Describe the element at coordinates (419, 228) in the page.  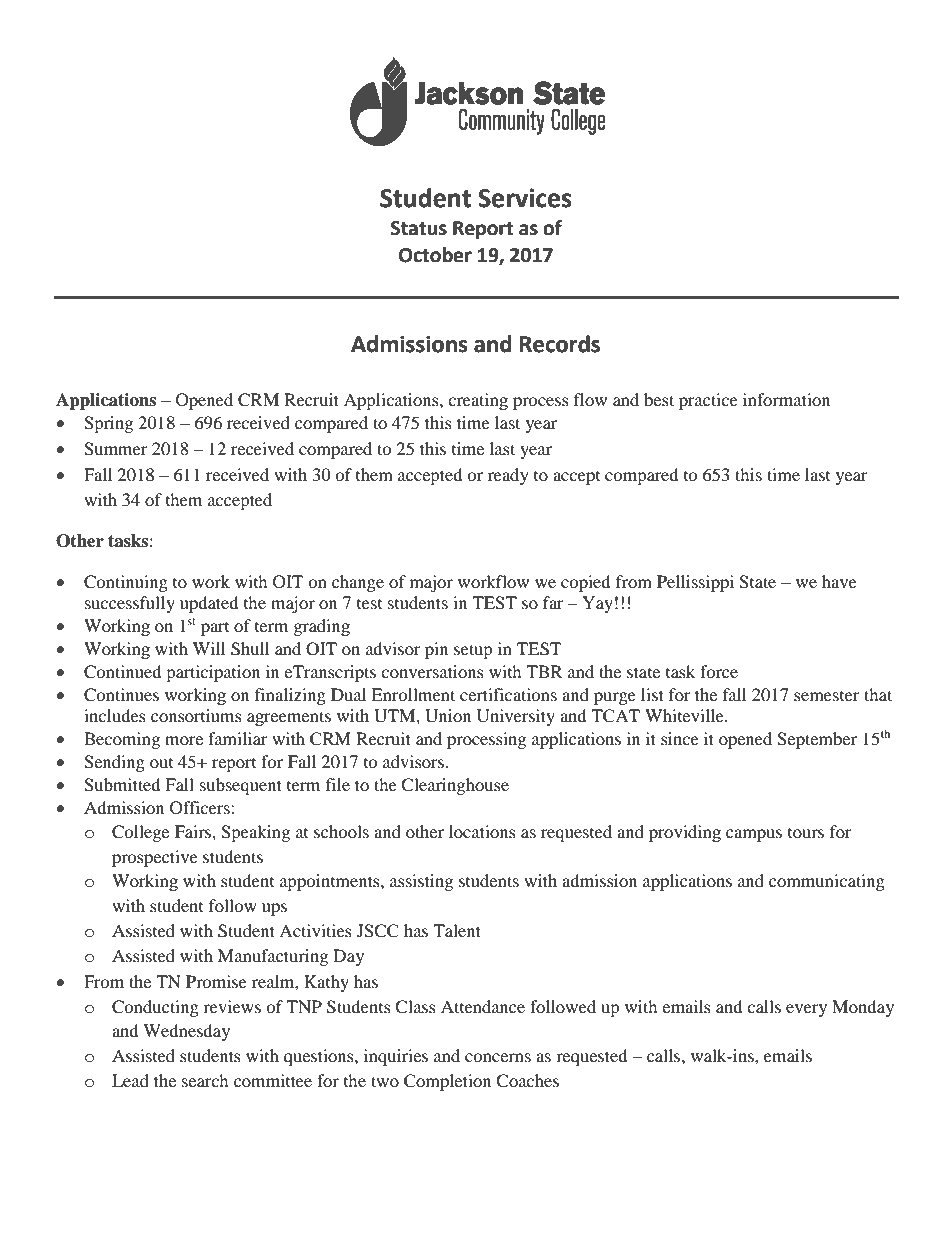
I see `Status` at that location.
